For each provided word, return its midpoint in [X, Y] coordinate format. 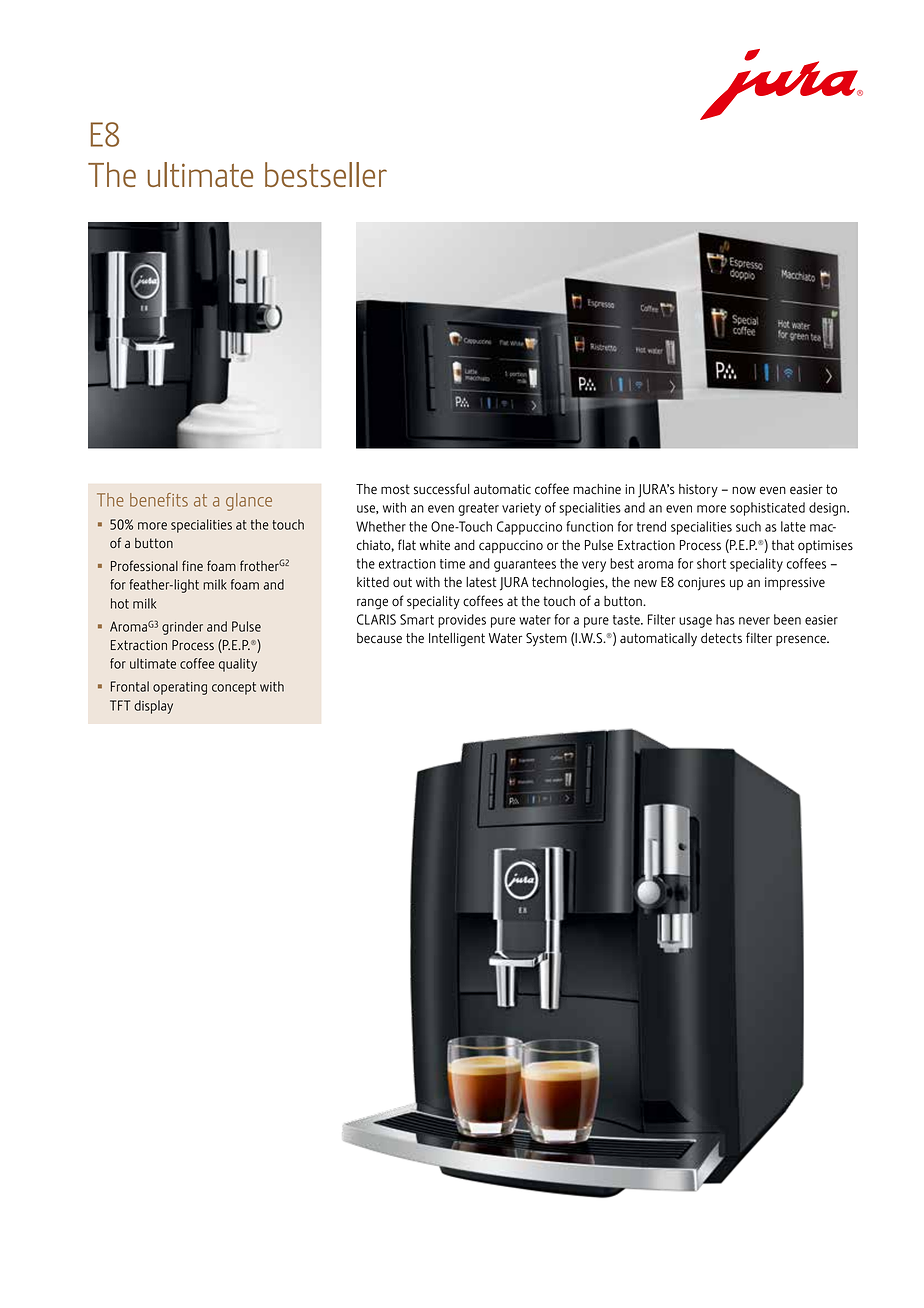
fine [192, 565]
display [153, 707]
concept [234, 688]
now [744, 490]
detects [721, 638]
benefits [159, 500]
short [711, 563]
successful [442, 489]
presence [802, 640]
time [452, 564]
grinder [182, 628]
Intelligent [457, 640]
